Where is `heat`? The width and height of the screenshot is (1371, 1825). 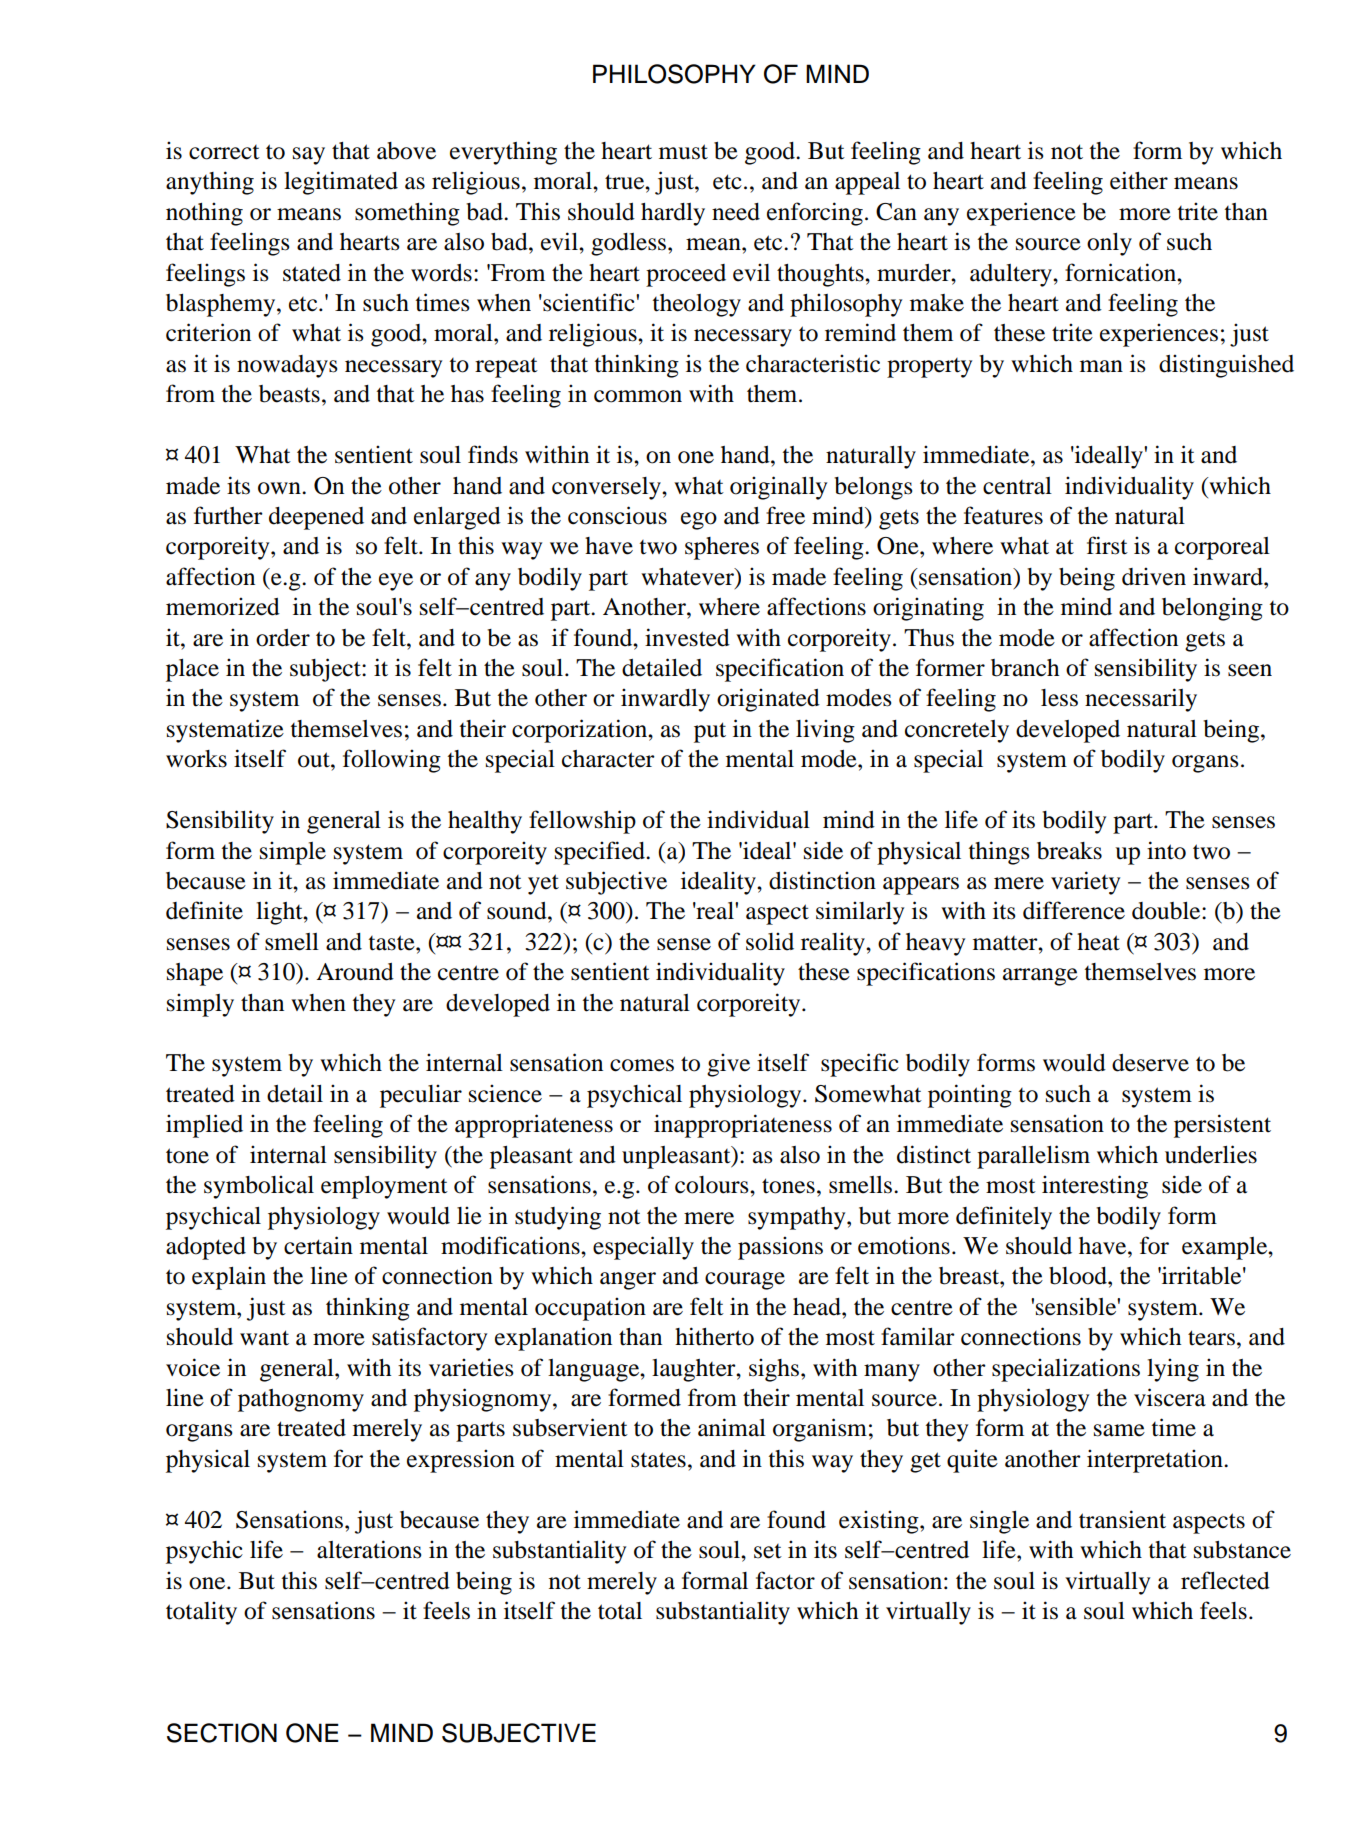 heat is located at coordinates (1098, 942).
